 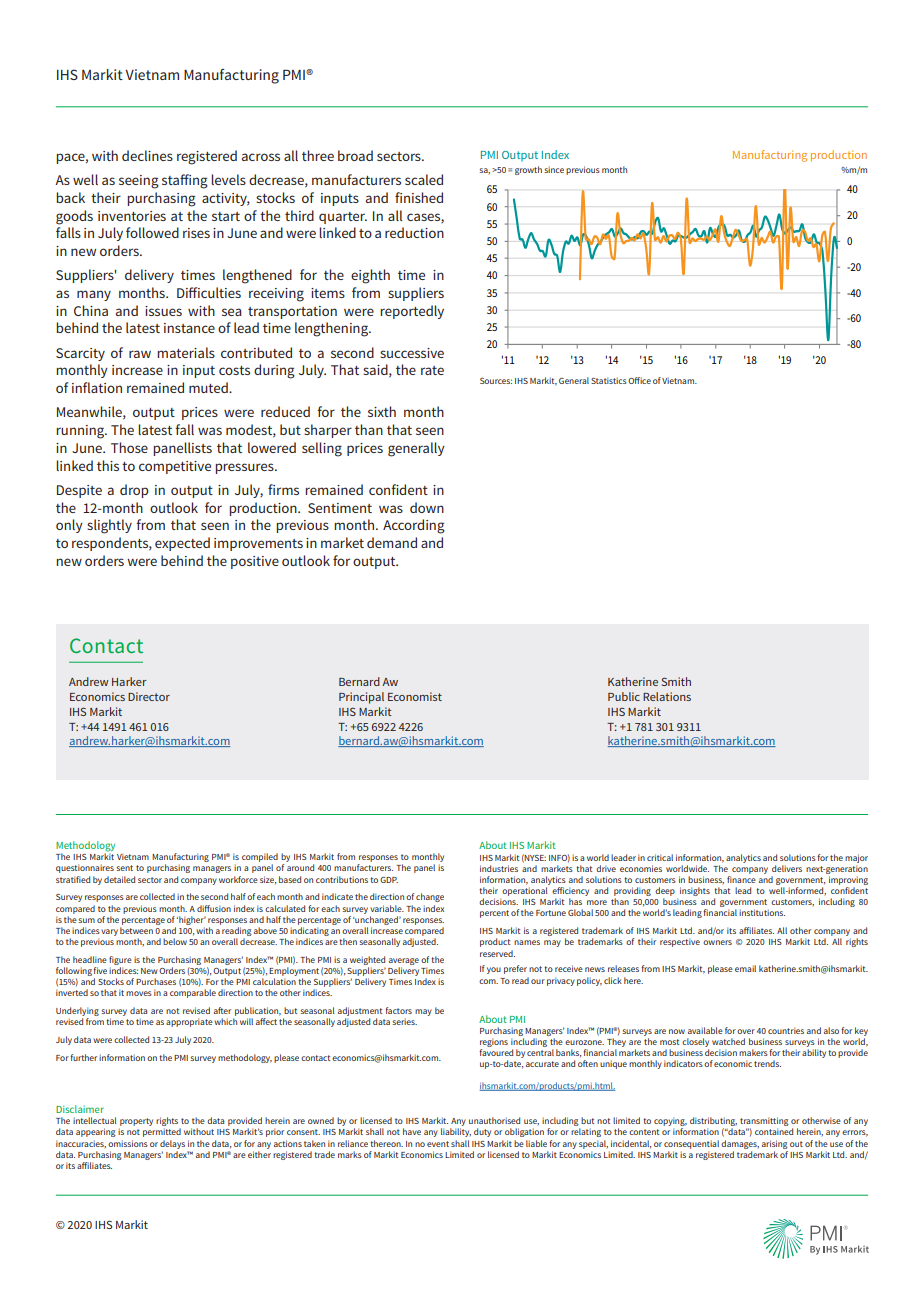 I want to click on Office, so click(x=639, y=380).
